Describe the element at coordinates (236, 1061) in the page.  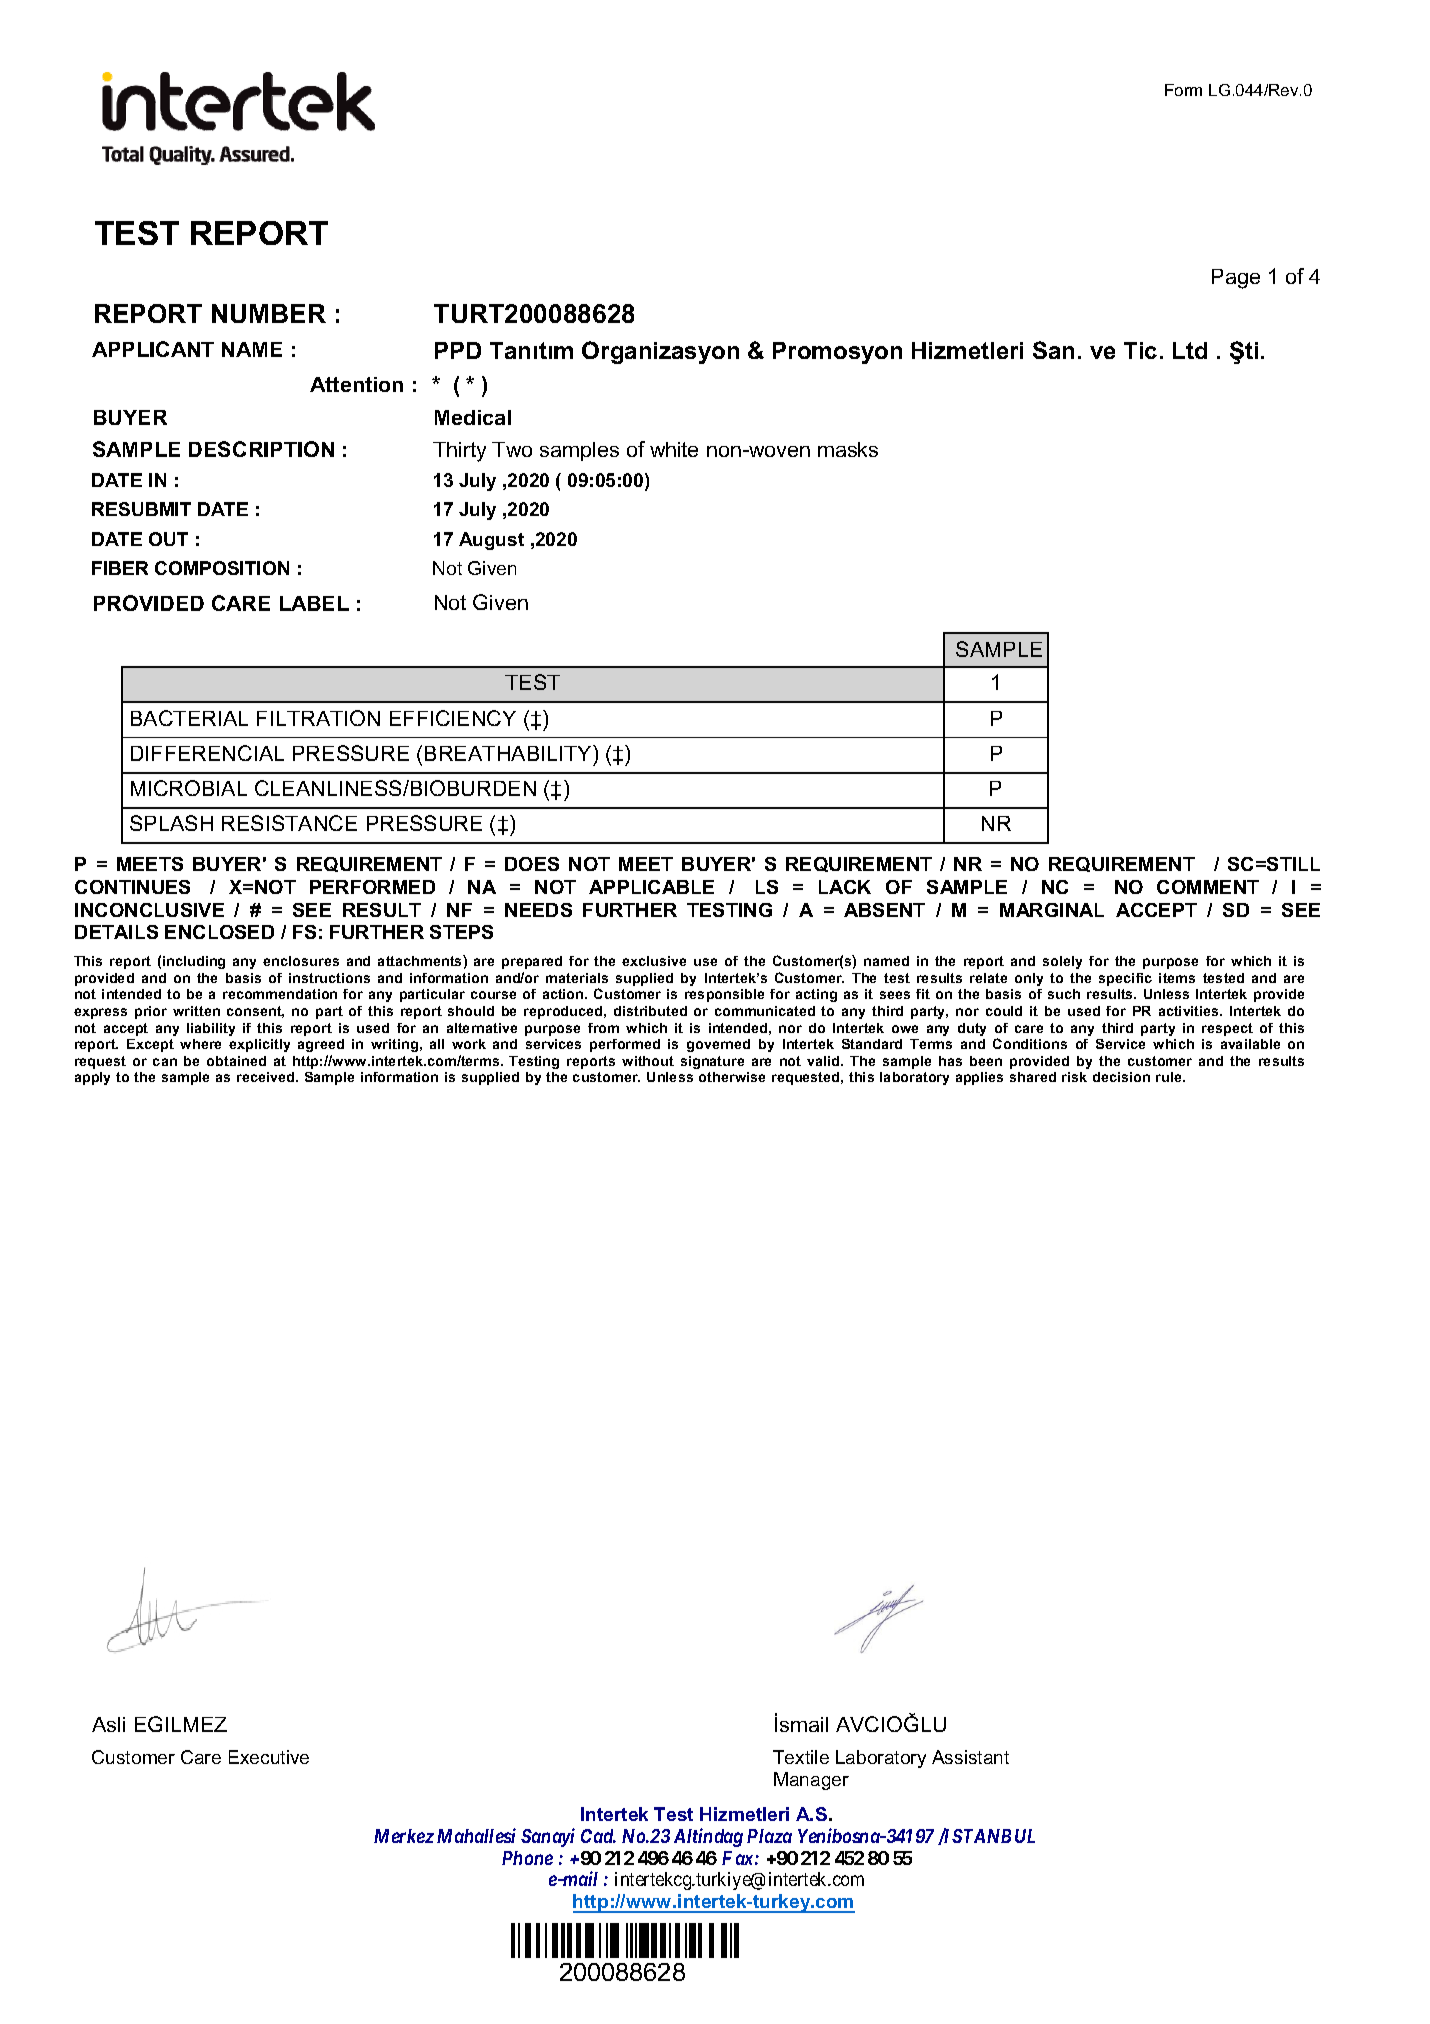
I see `obtained` at that location.
